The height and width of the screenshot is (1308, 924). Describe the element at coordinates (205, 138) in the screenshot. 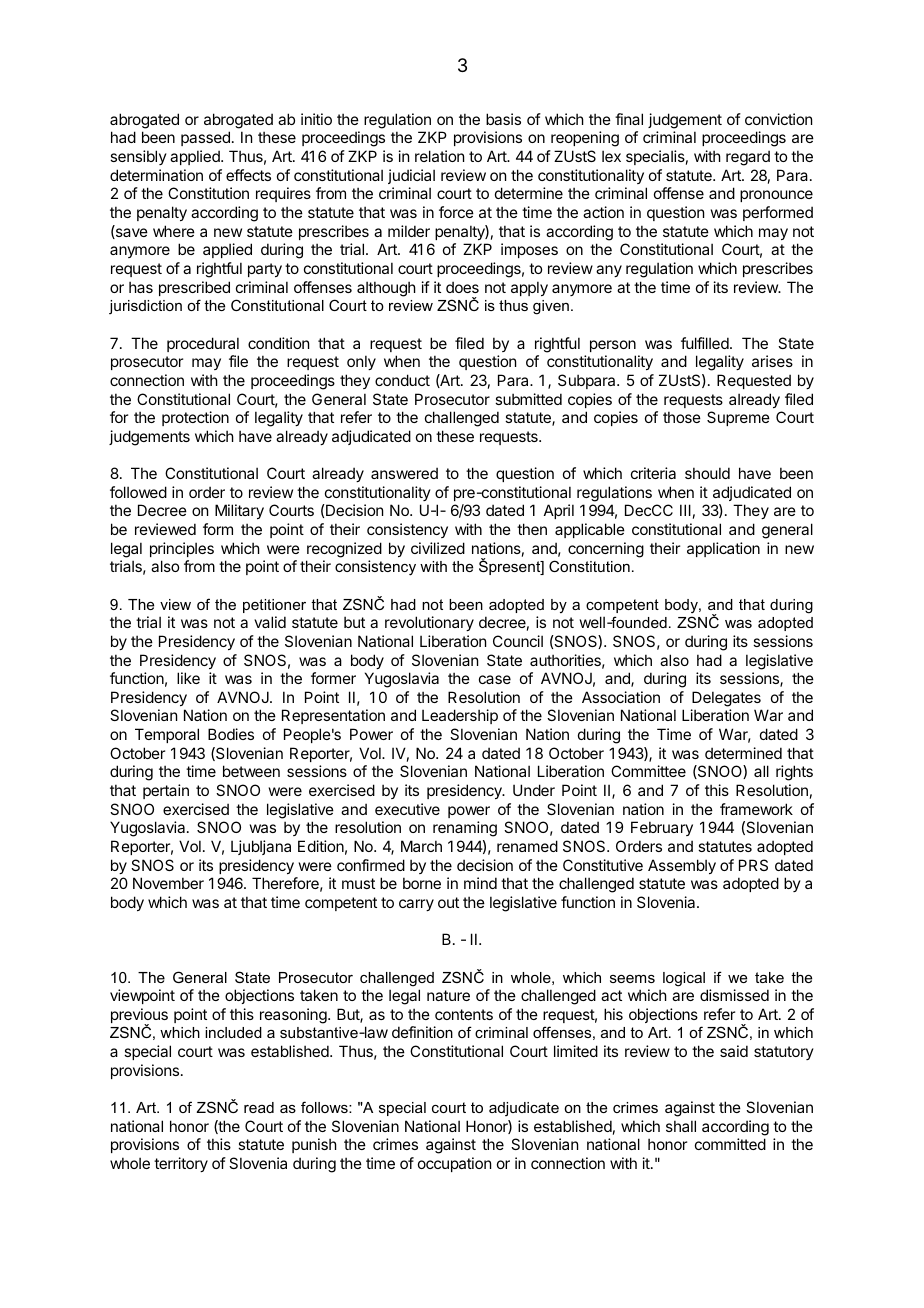

I see `passed` at that location.
